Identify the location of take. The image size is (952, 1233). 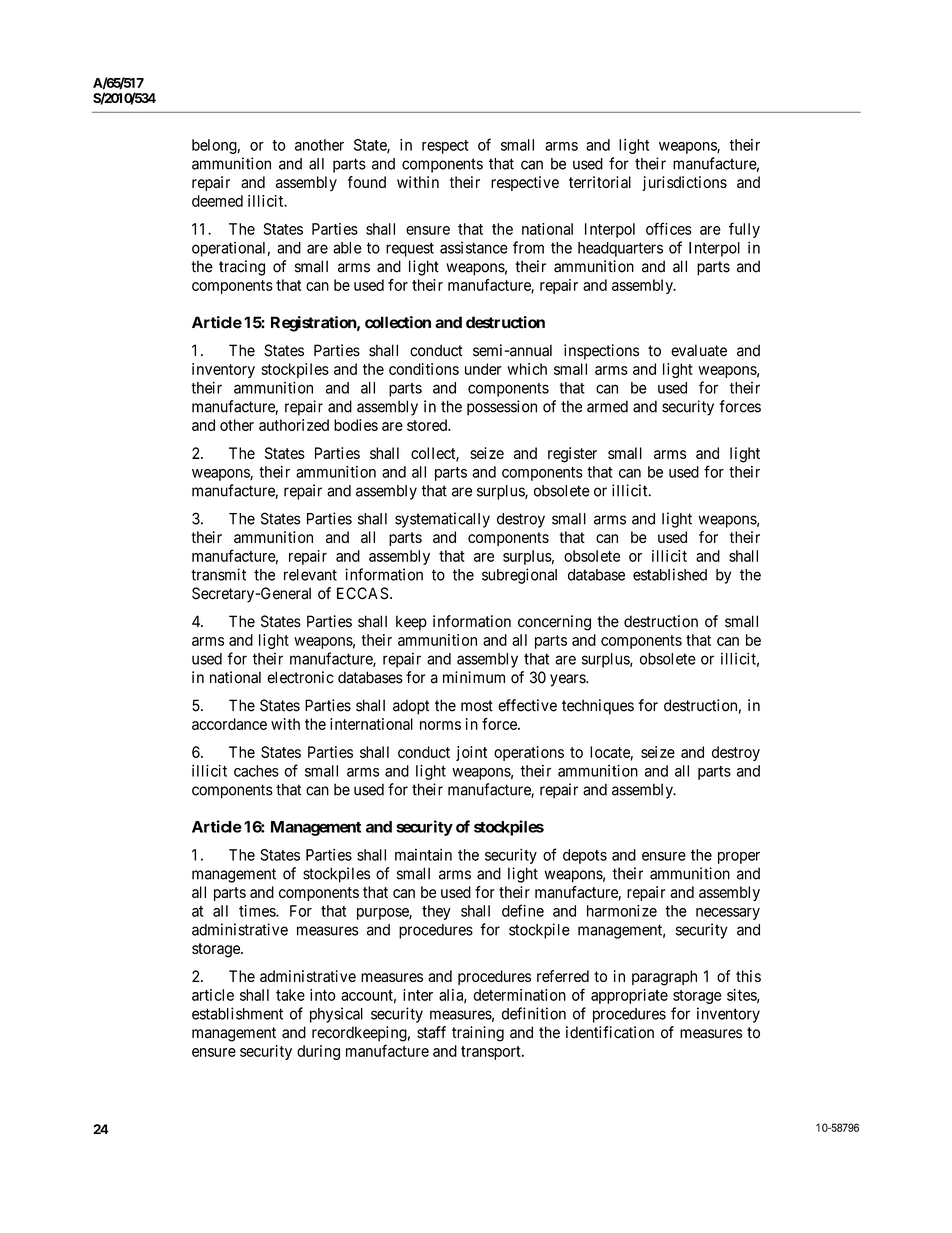
(290, 995).
